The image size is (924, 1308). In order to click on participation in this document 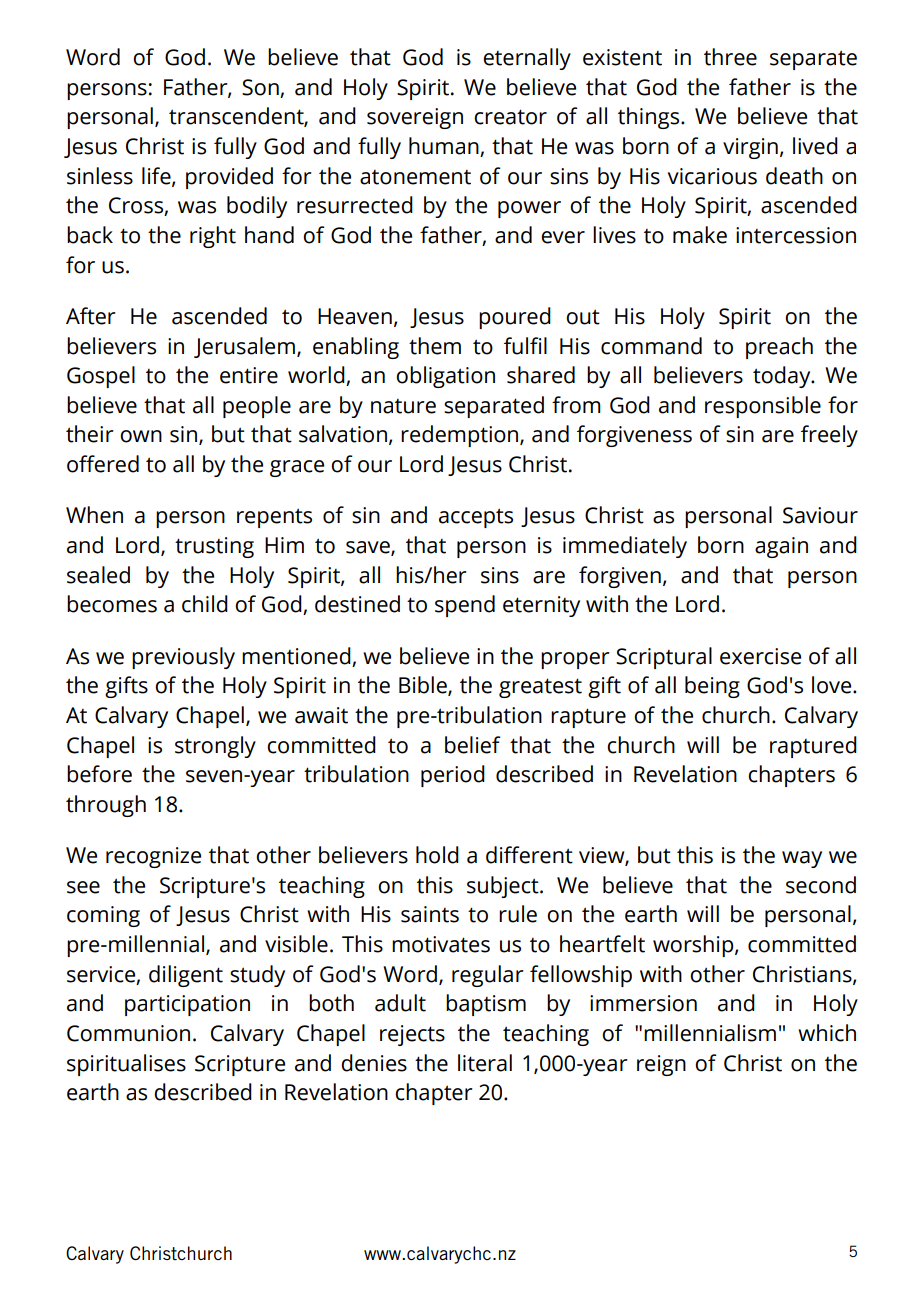, I will do `click(187, 1005)`.
